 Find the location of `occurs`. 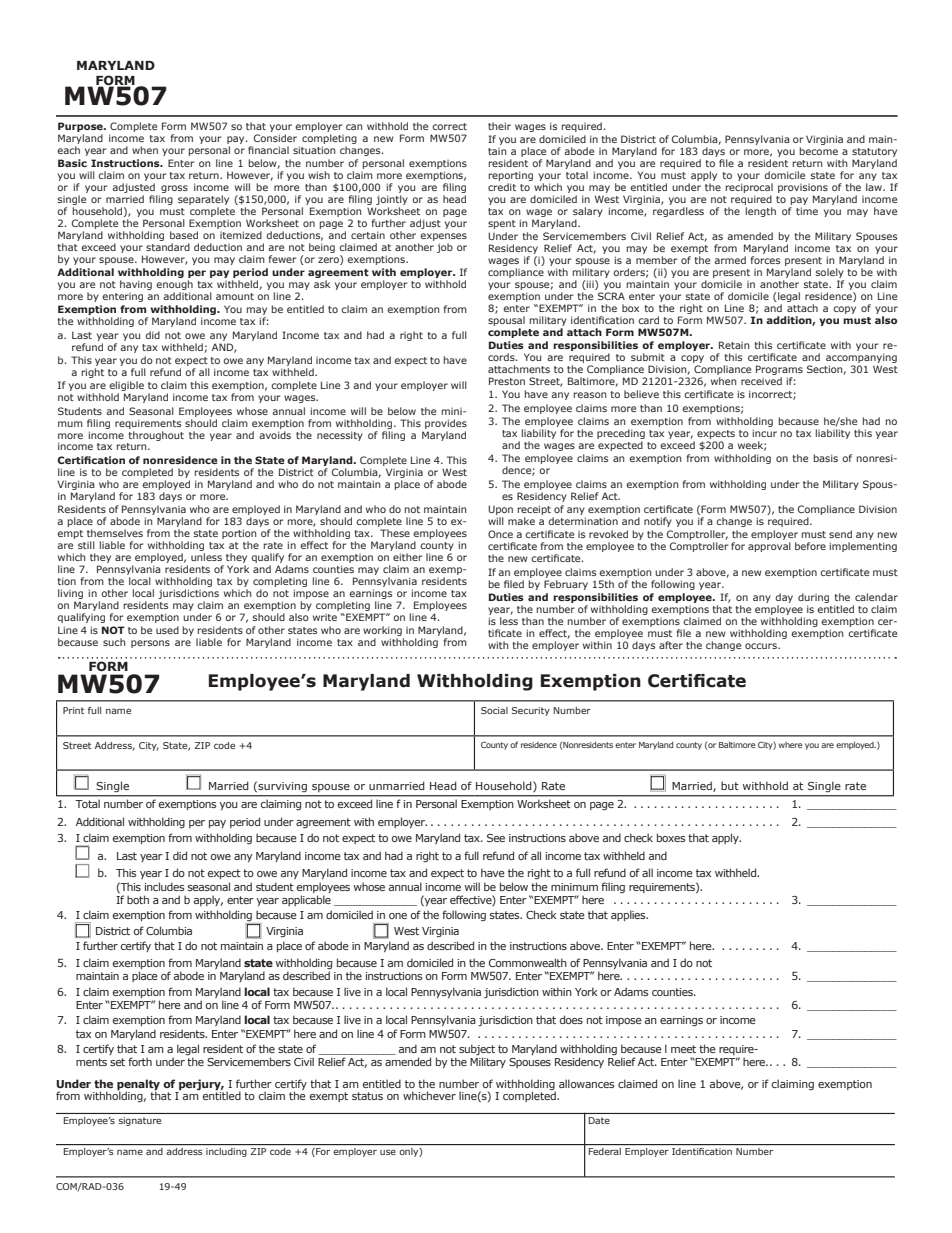

occurs is located at coordinates (762, 646).
